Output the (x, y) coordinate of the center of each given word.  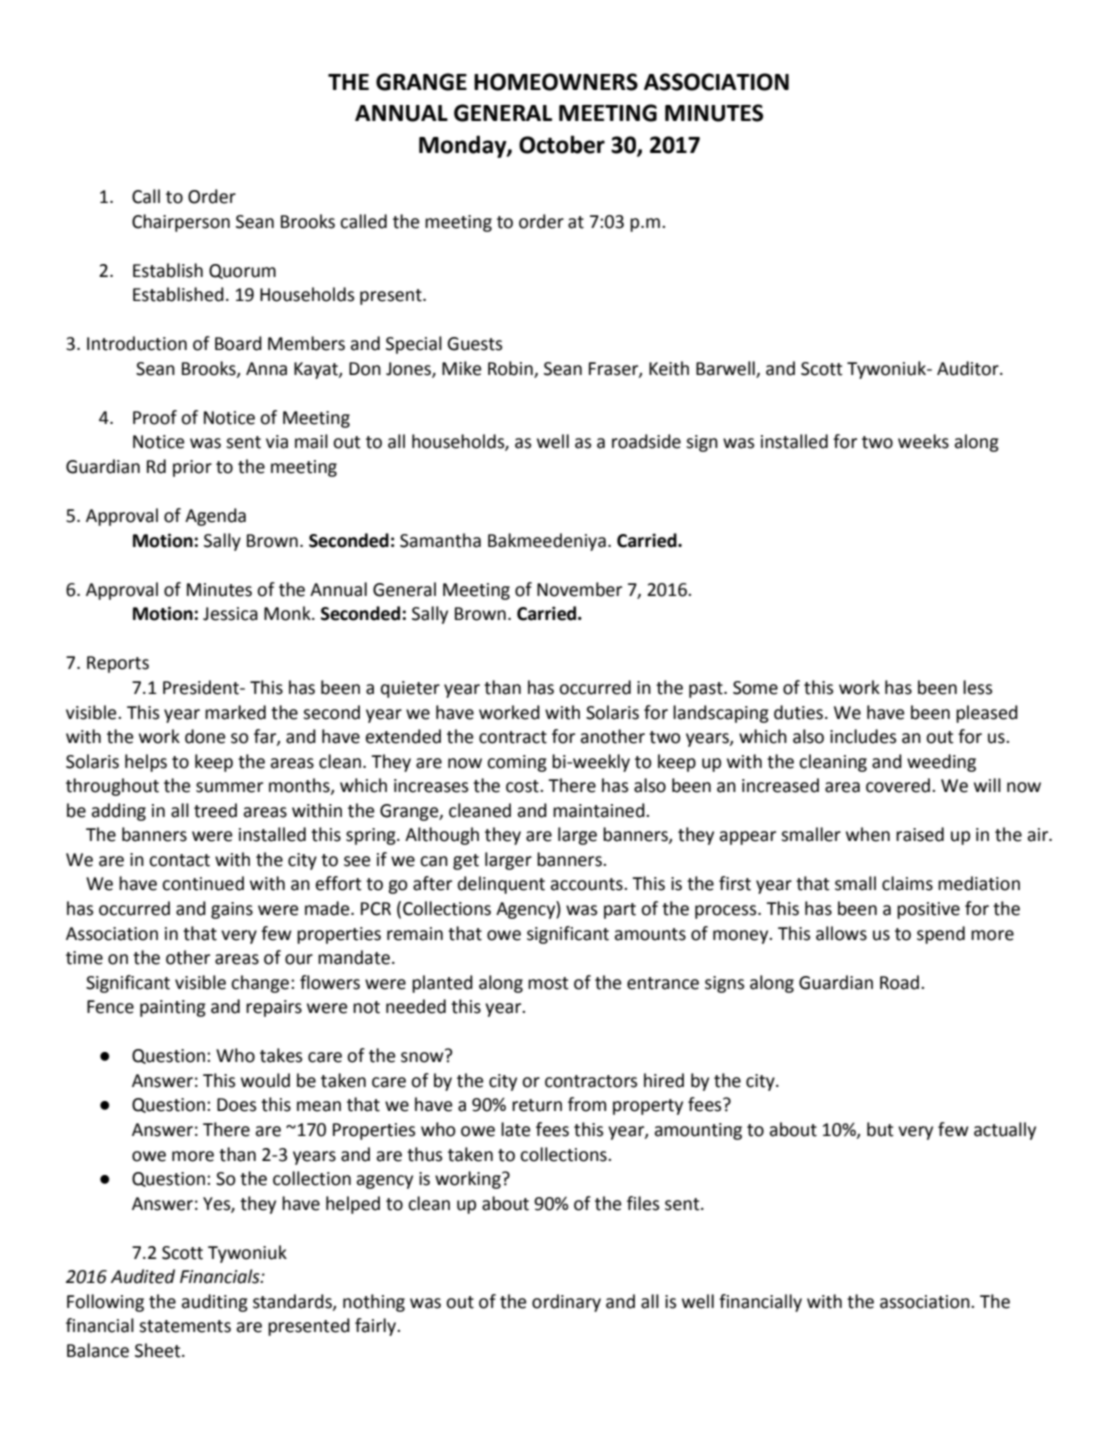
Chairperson (181, 223)
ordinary (566, 1303)
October (562, 144)
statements (185, 1326)
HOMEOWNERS (556, 82)
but (880, 1129)
